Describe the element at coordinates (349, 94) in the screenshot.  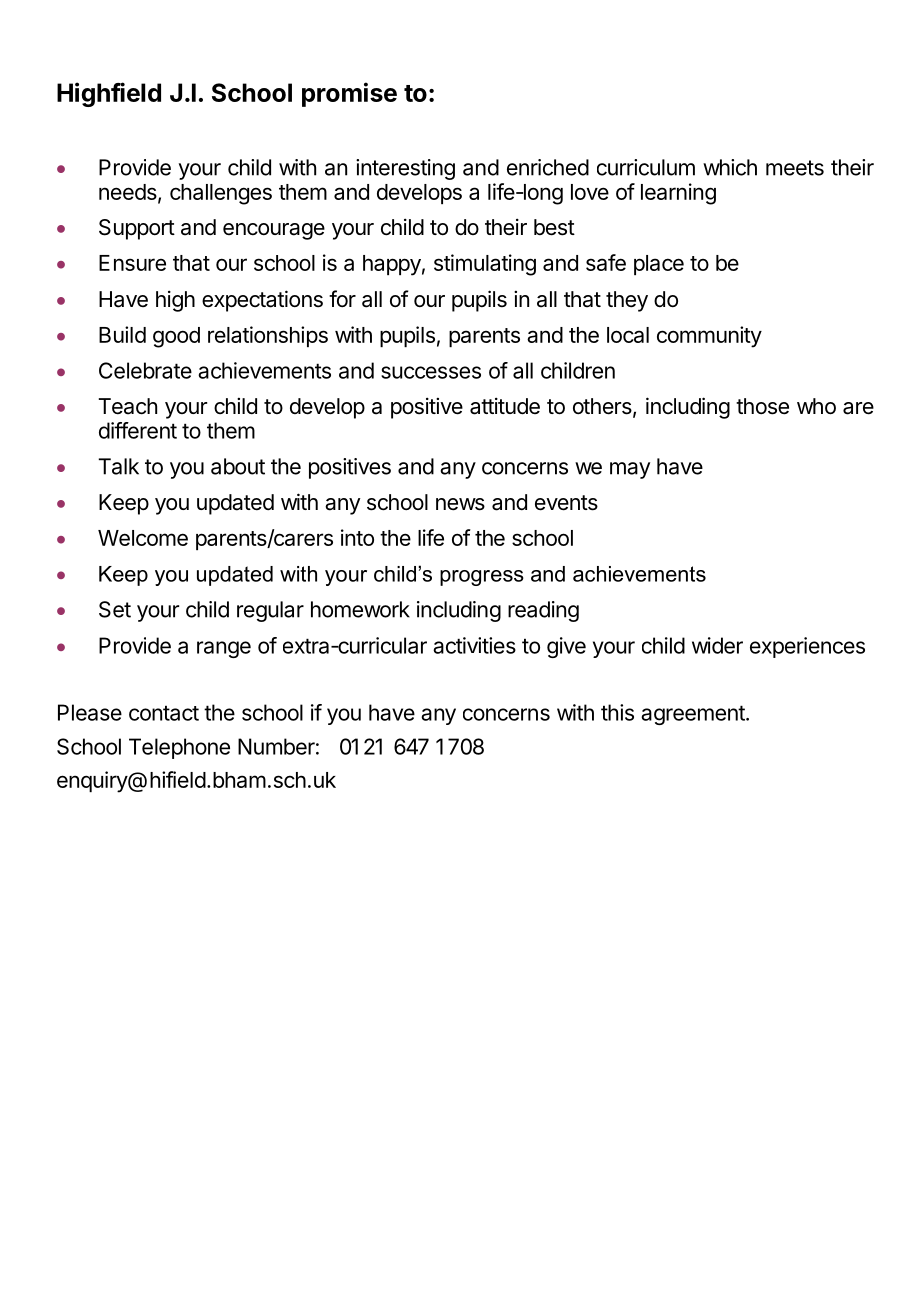
I see `promise` at that location.
